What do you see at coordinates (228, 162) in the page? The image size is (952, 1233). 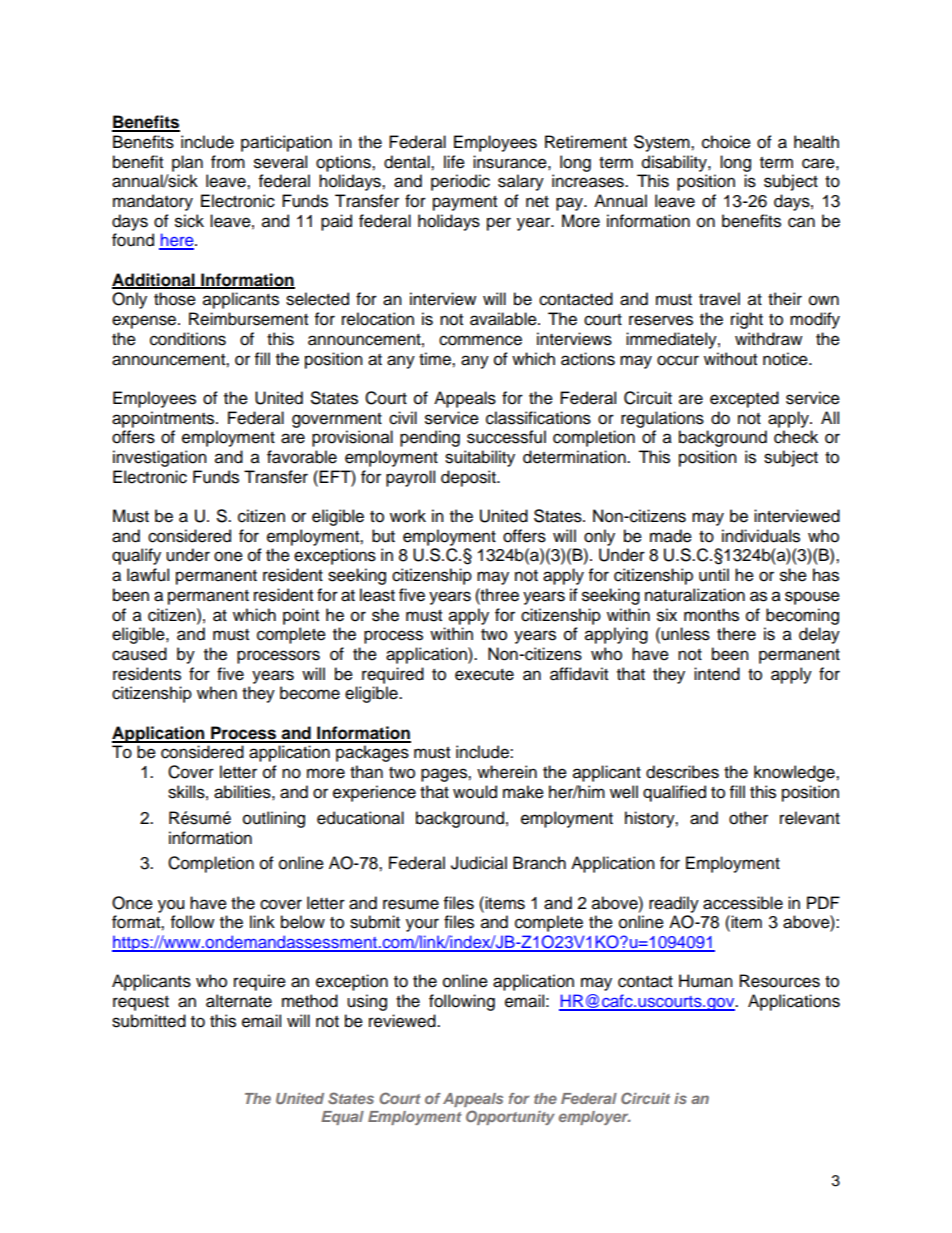 I see `from` at bounding box center [228, 162].
